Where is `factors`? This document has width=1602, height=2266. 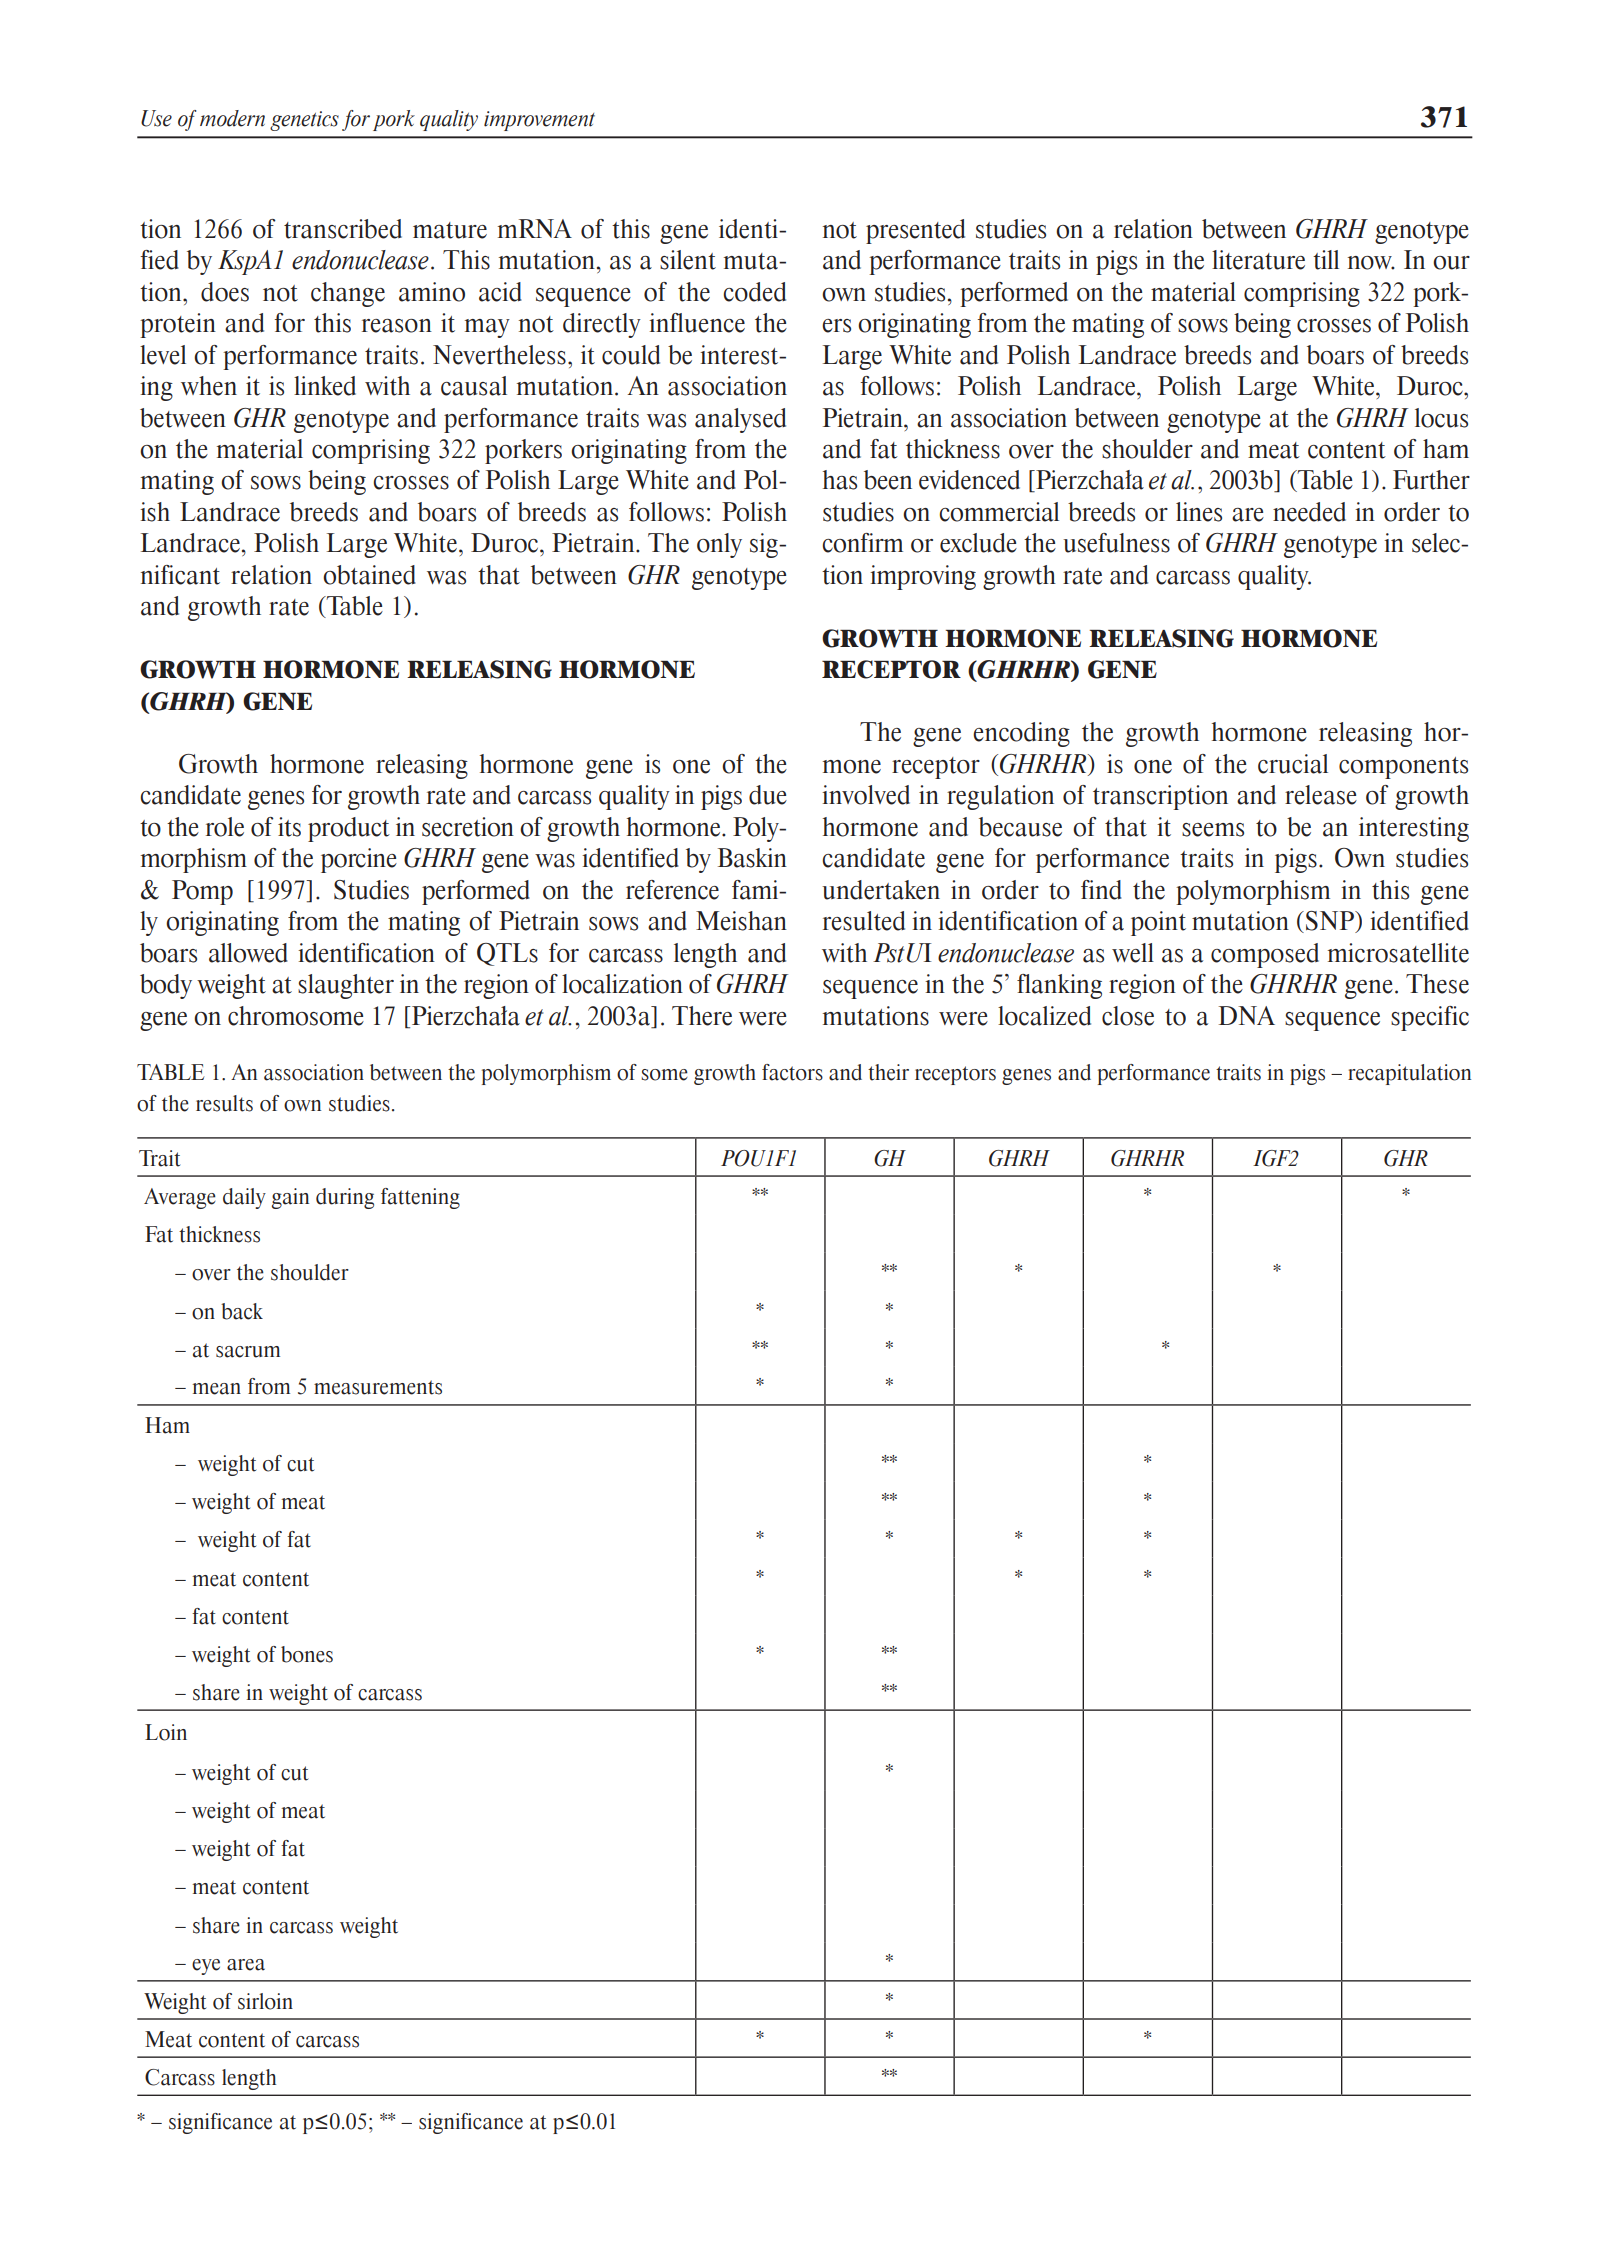 factors is located at coordinates (792, 1072).
